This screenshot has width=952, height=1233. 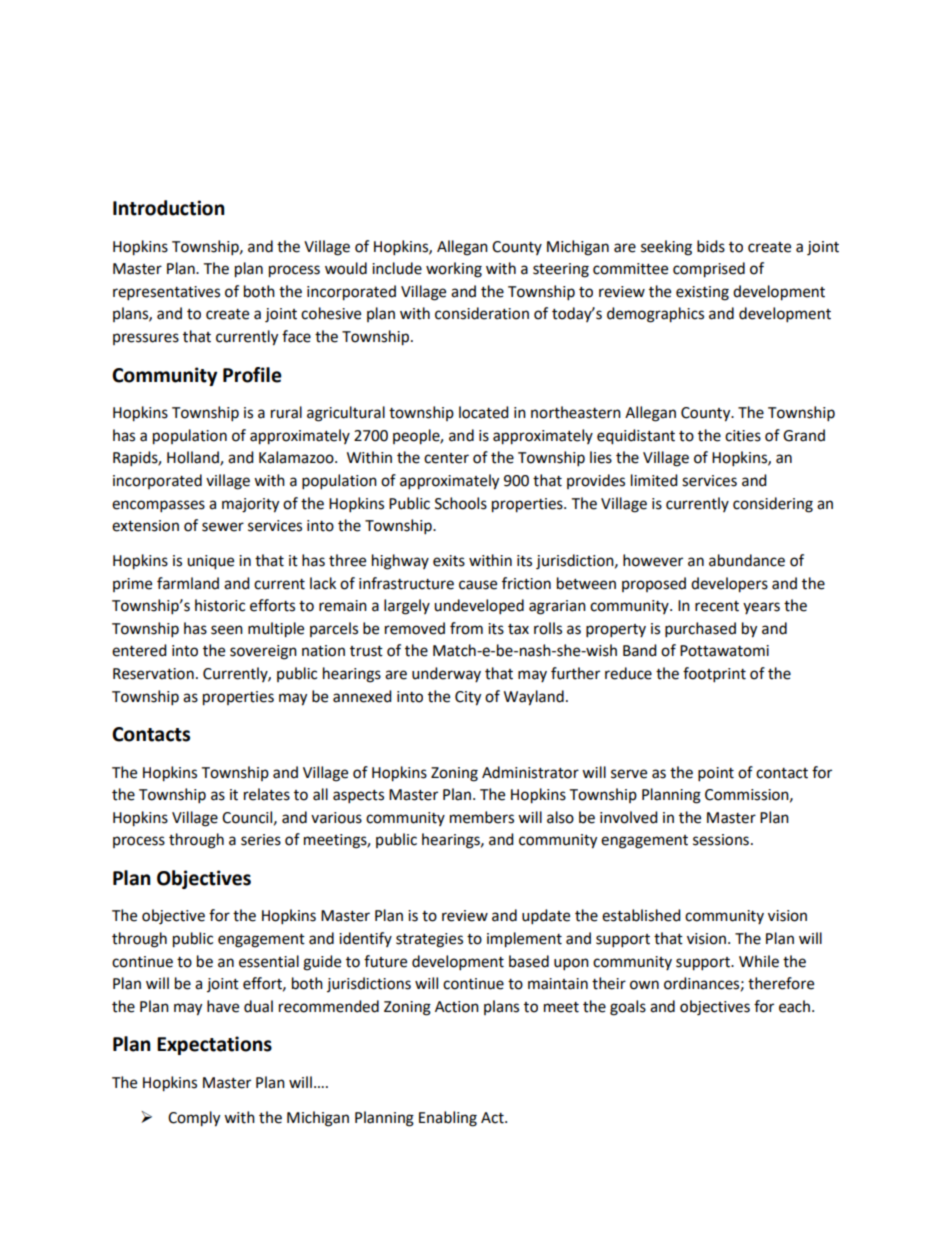 I want to click on sewer, so click(x=223, y=527).
